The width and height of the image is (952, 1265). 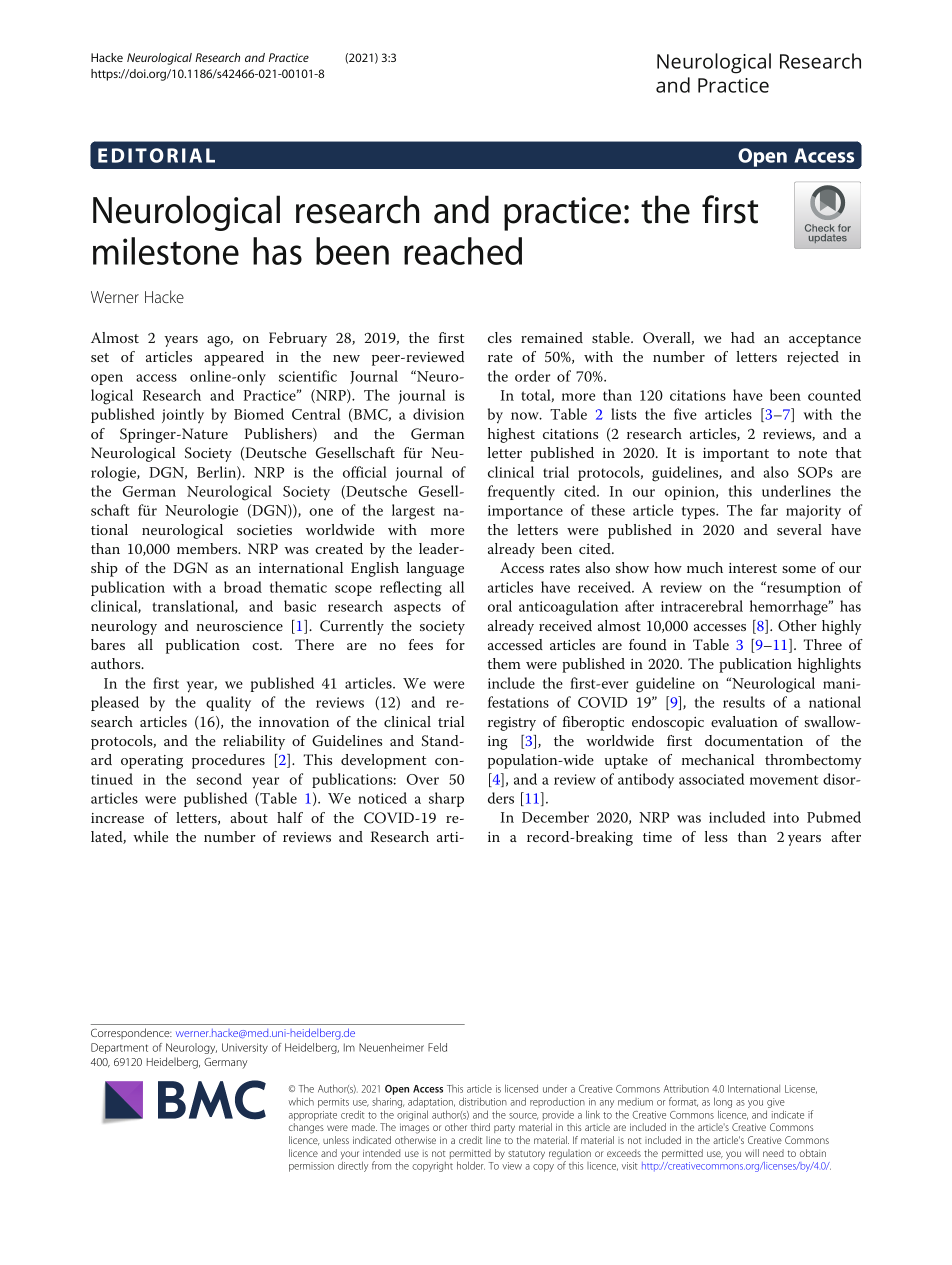 What do you see at coordinates (306, 1128) in the image?
I see `changes` at bounding box center [306, 1128].
